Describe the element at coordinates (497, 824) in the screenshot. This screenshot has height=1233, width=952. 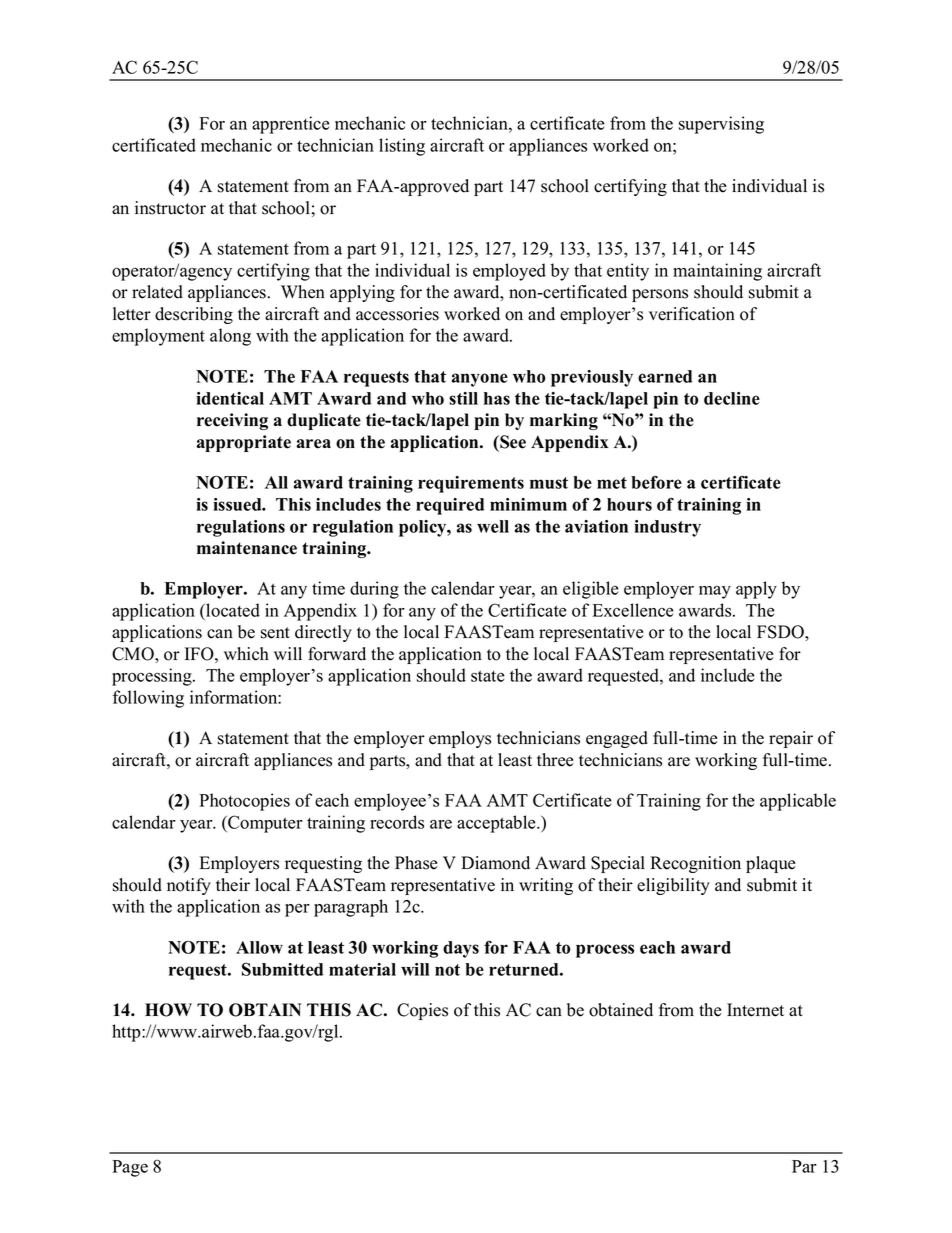
I see `acceptable` at that location.
